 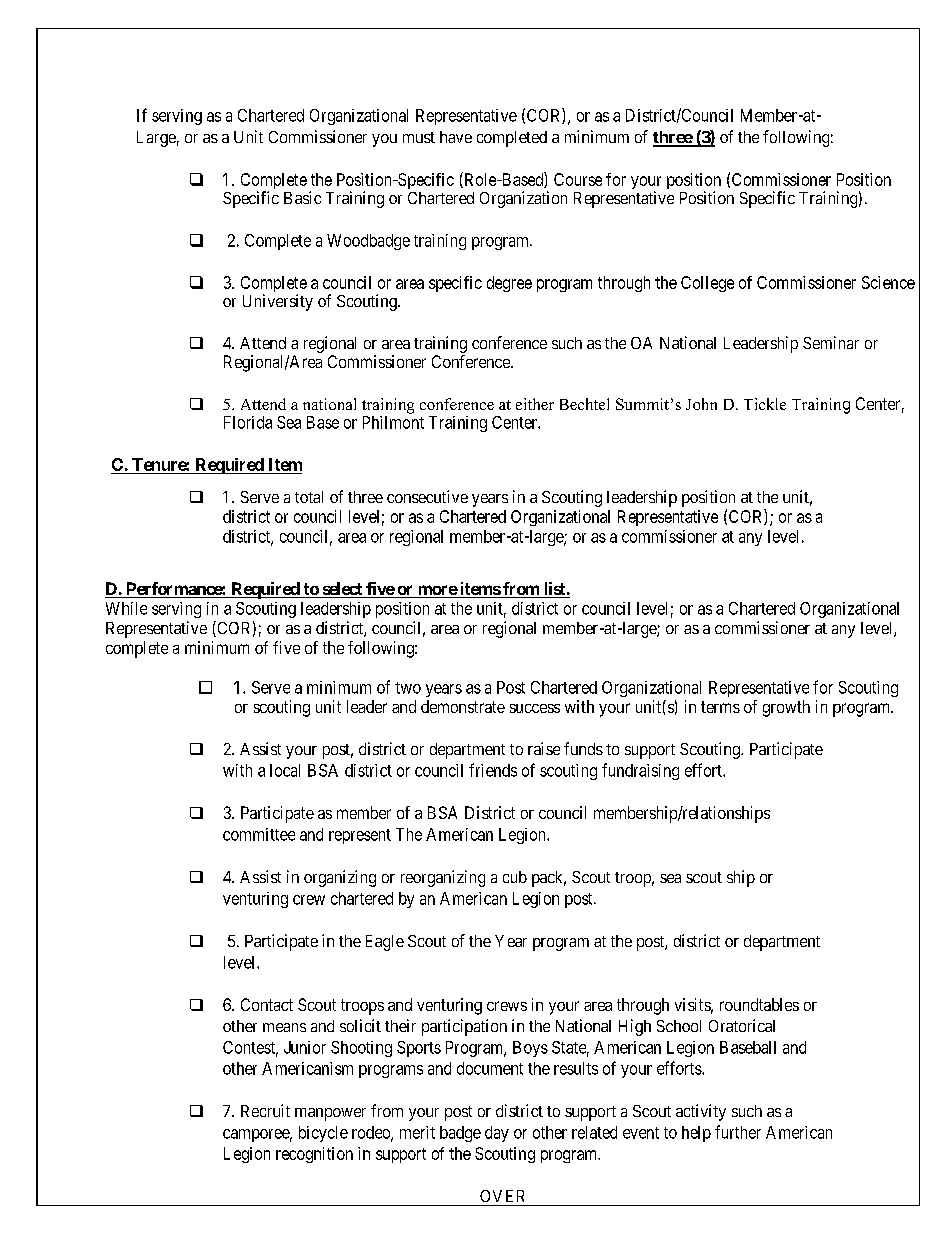 I want to click on growth, so click(x=786, y=708).
